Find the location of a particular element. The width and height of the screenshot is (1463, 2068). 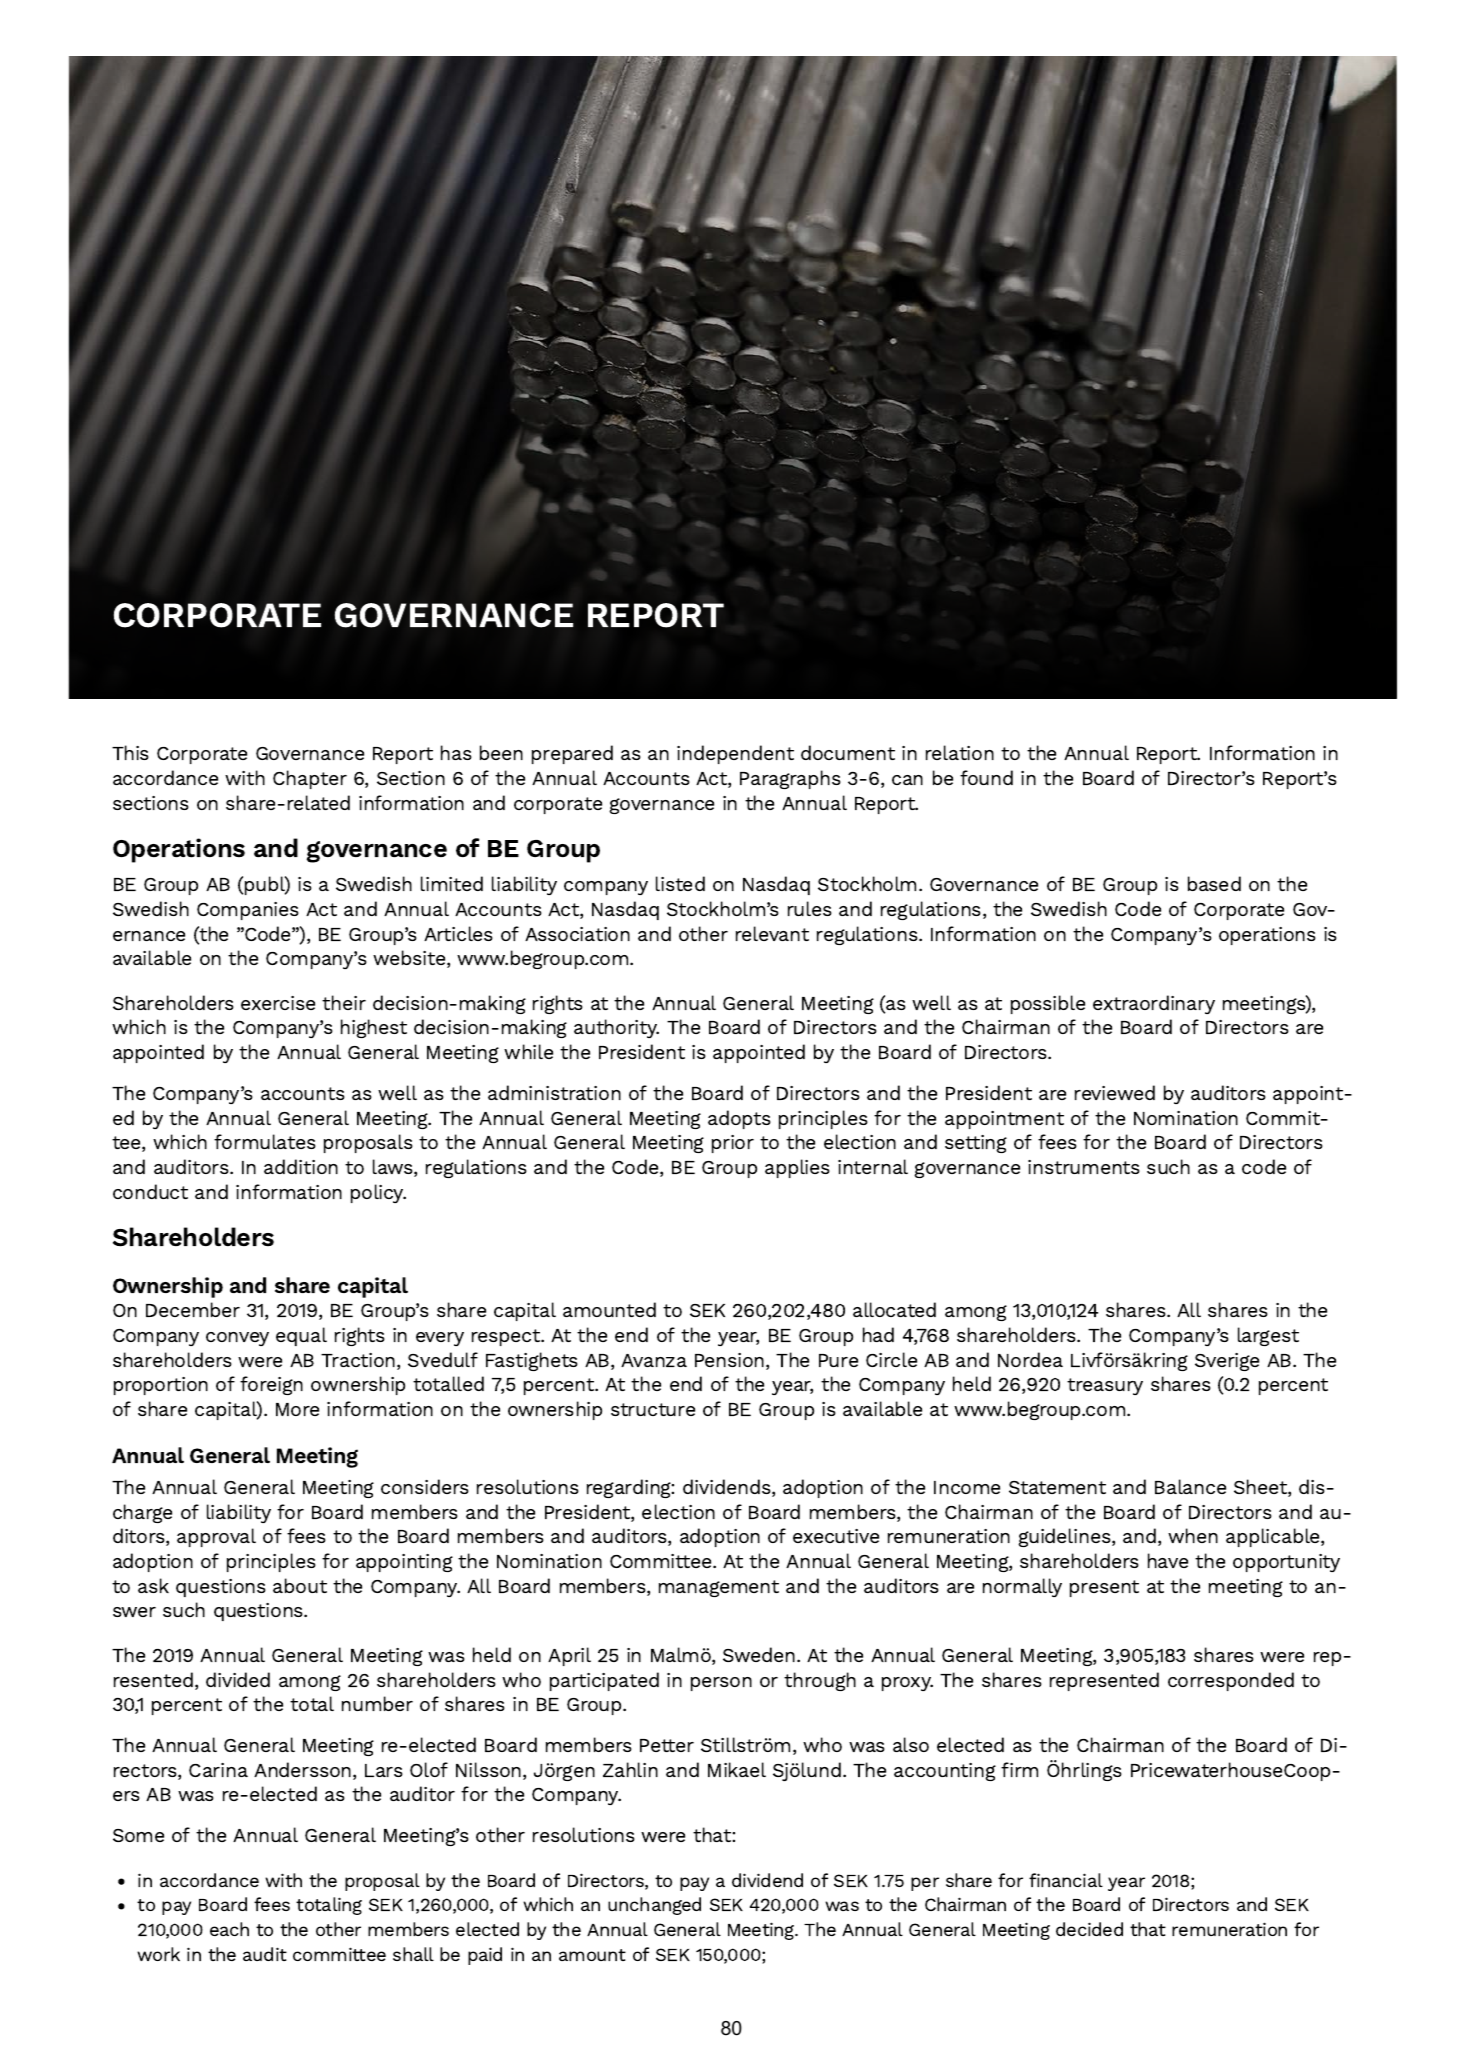

exercise is located at coordinates (278, 1003).
